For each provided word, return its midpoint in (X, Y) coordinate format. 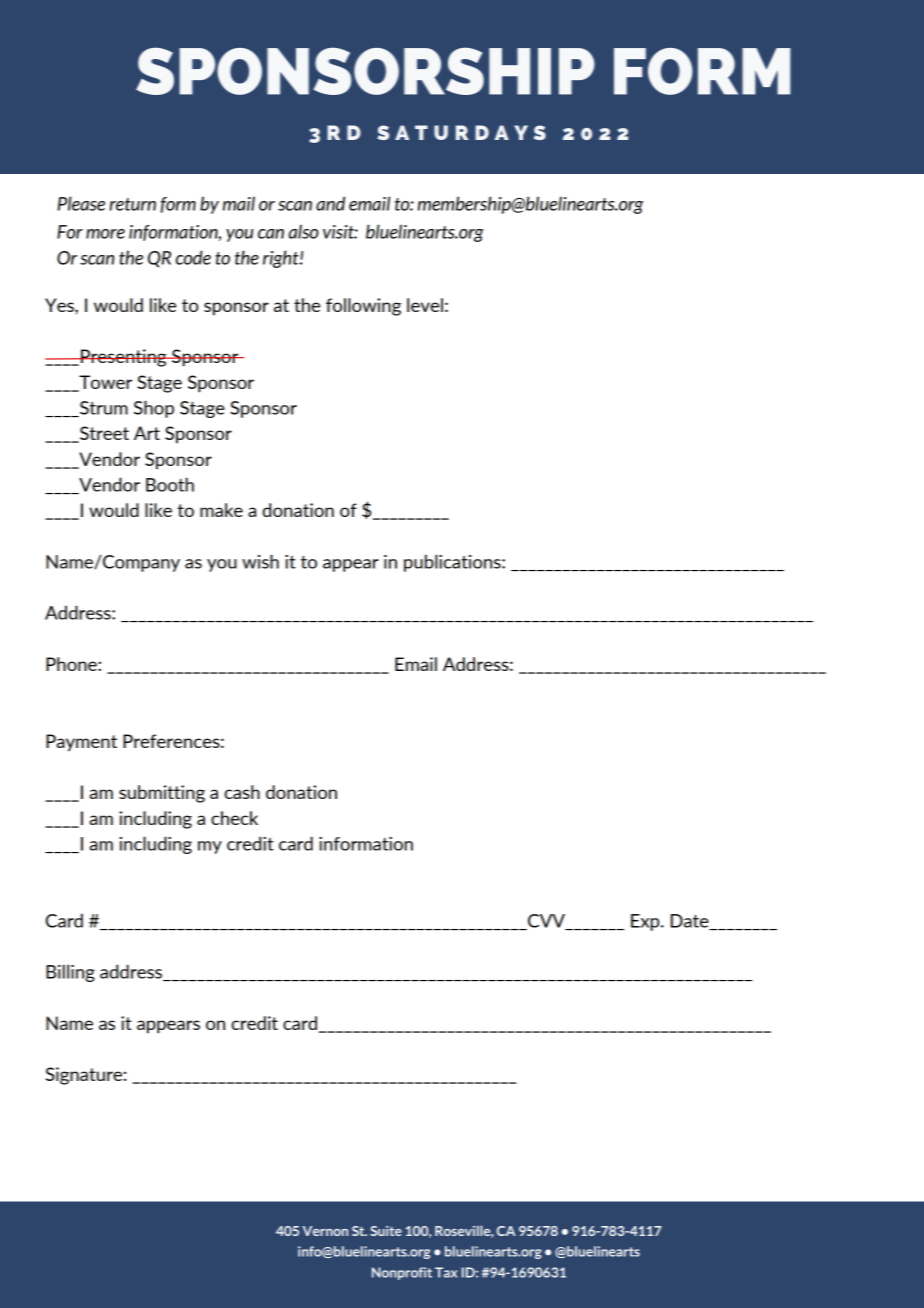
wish (260, 561)
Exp (646, 922)
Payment (81, 743)
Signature (84, 1076)
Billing (70, 973)
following (363, 307)
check (234, 818)
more (105, 234)
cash (242, 792)
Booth (170, 484)
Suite (386, 1231)
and (330, 203)
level (425, 305)
